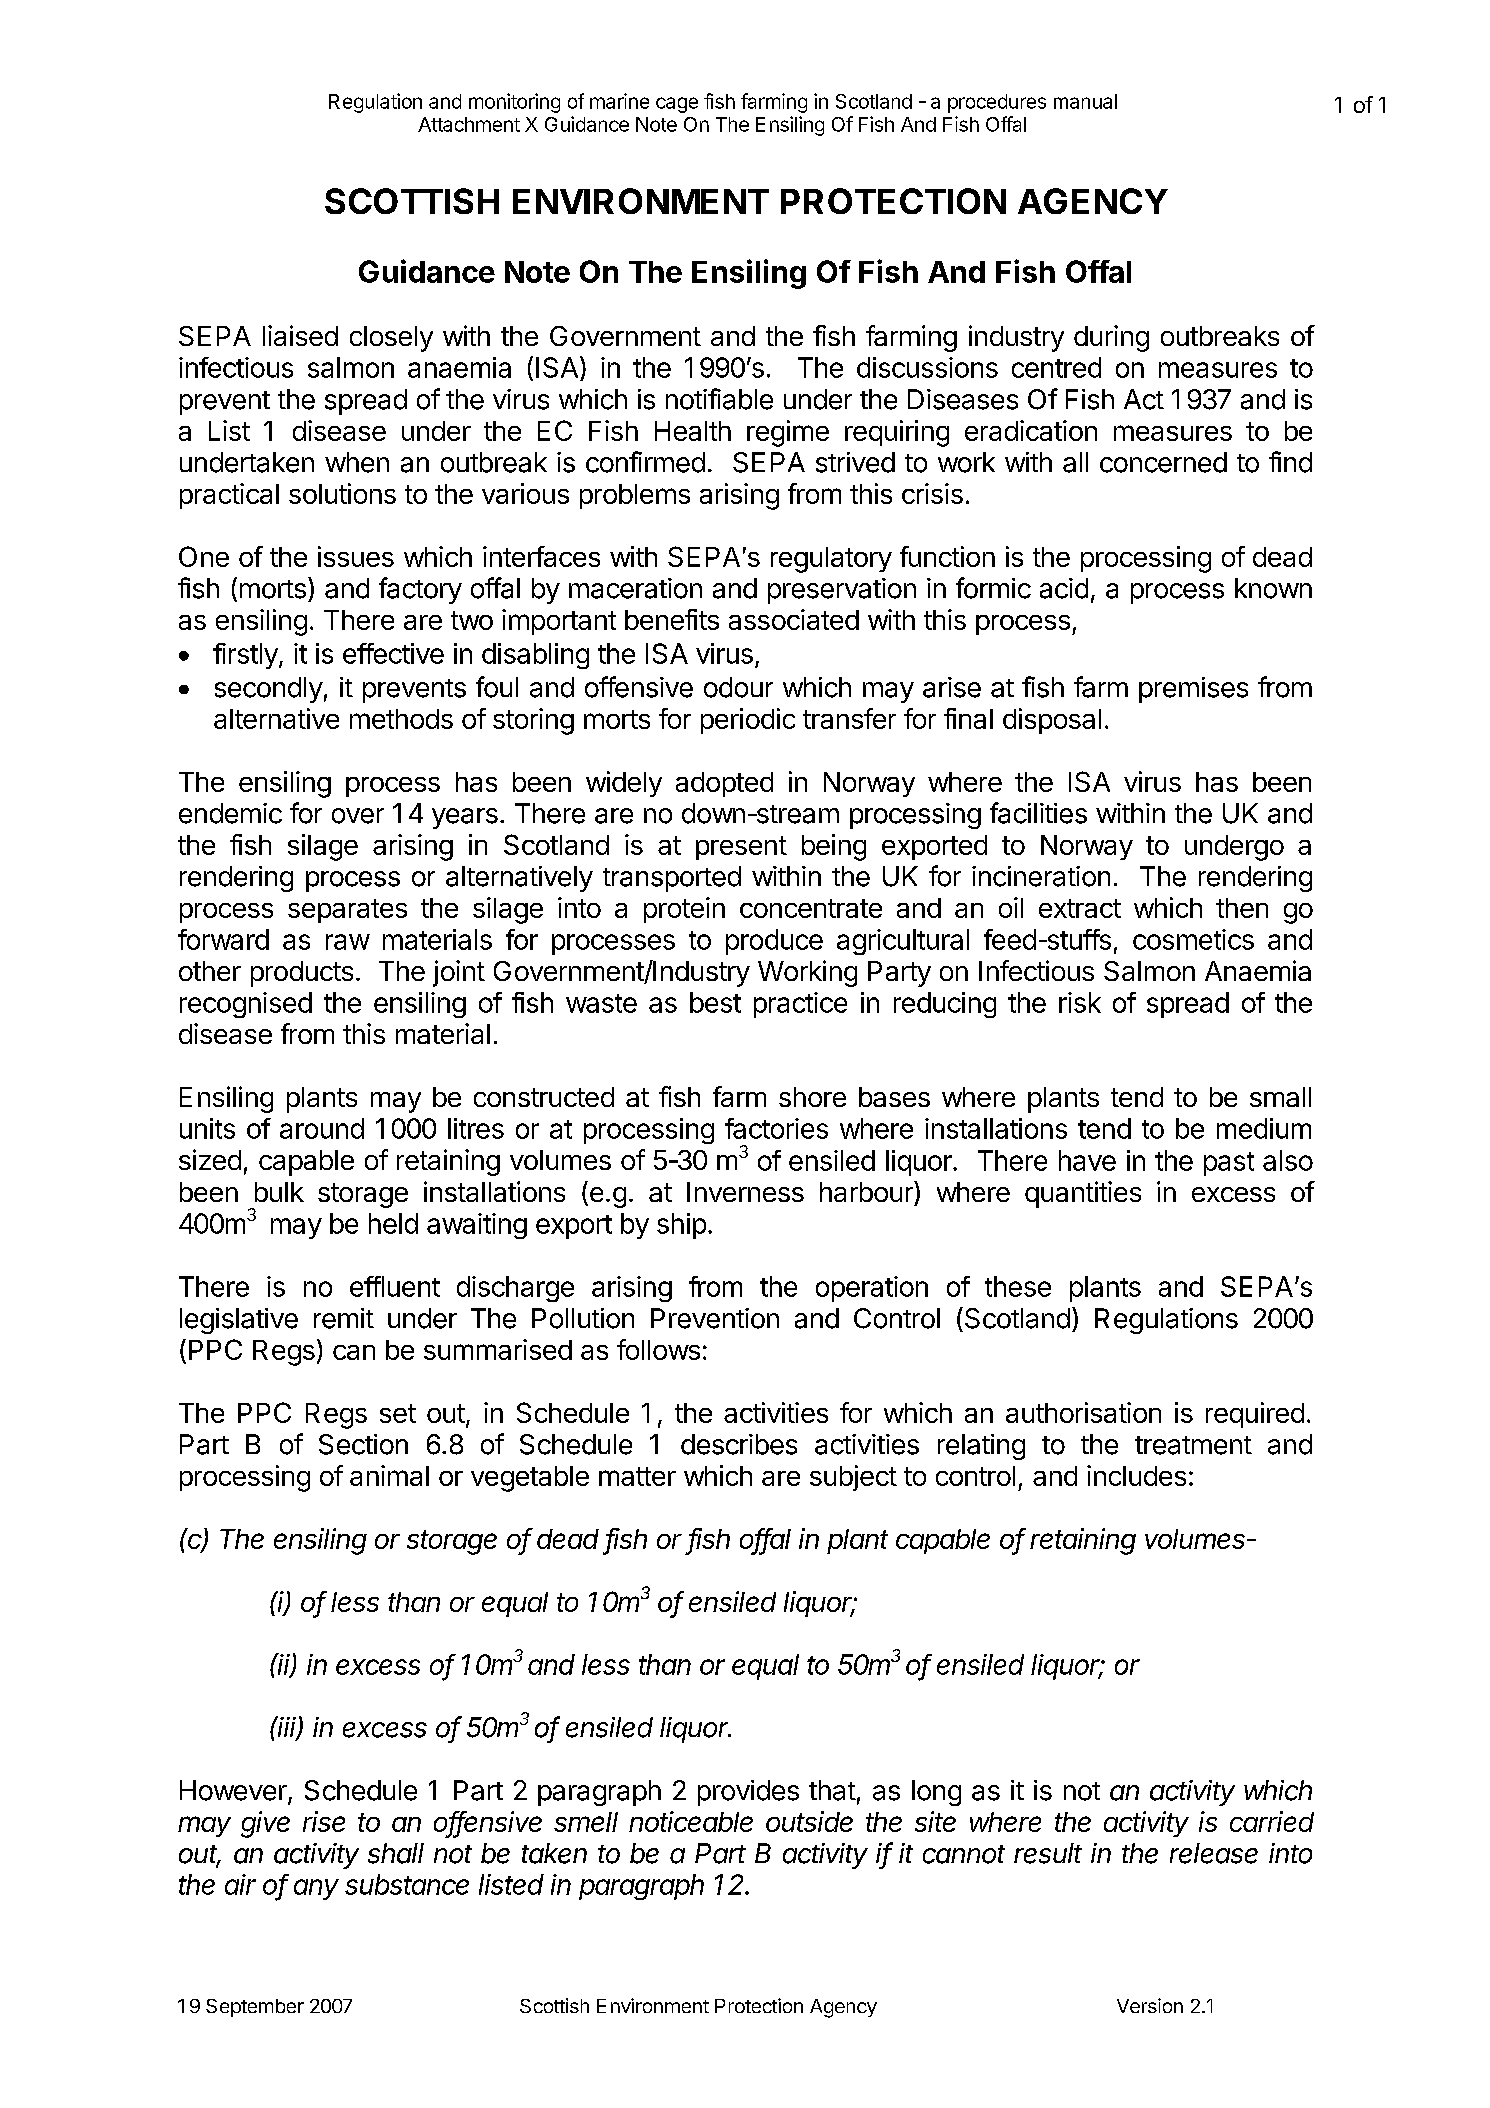  Describe the element at coordinates (1085, 101) in the page. I see `manual` at that location.
